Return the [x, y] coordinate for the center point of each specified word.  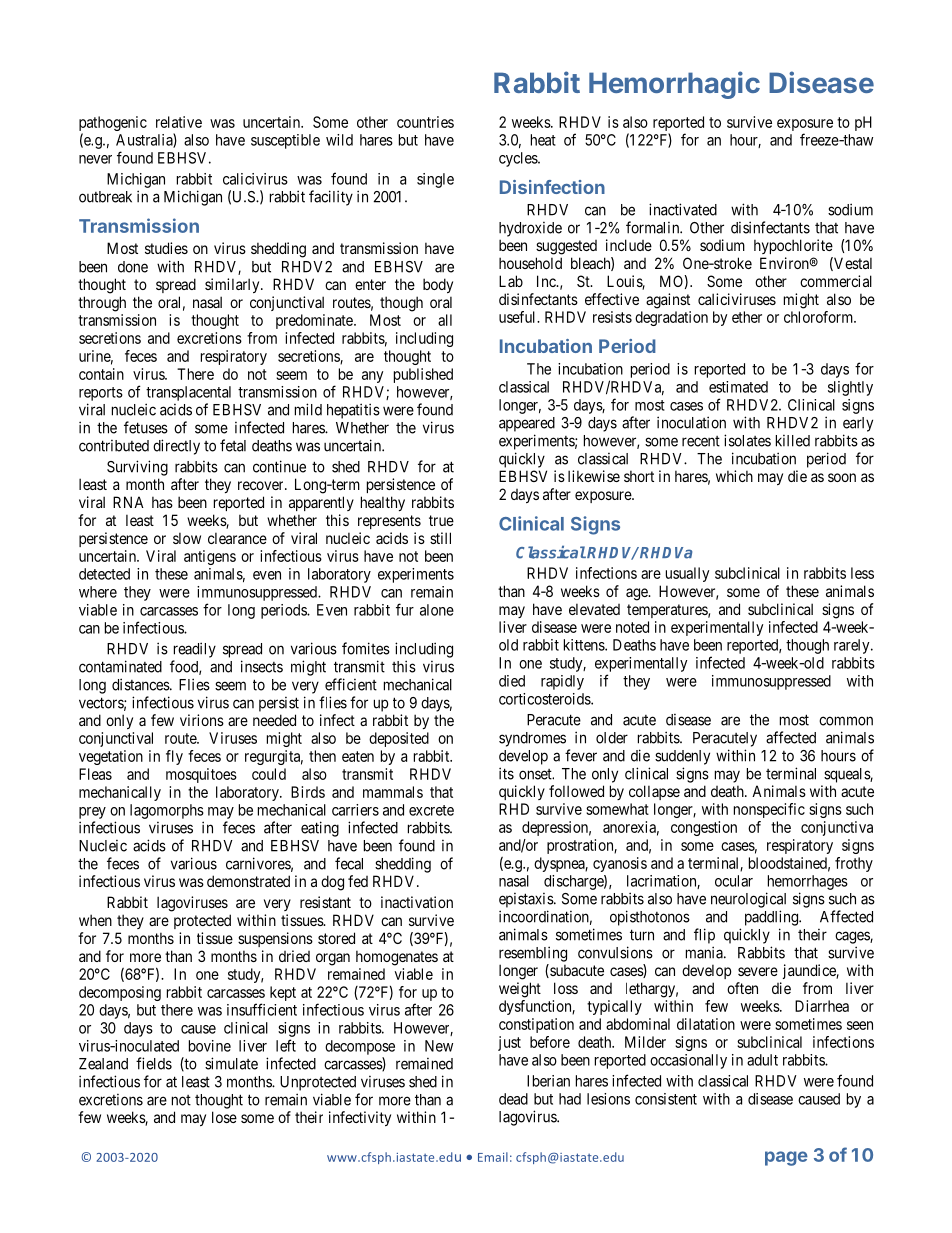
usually [687, 574]
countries [425, 122]
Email [493, 1157]
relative [179, 122]
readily [195, 650]
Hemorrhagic [674, 85]
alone [437, 610]
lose [224, 1117]
